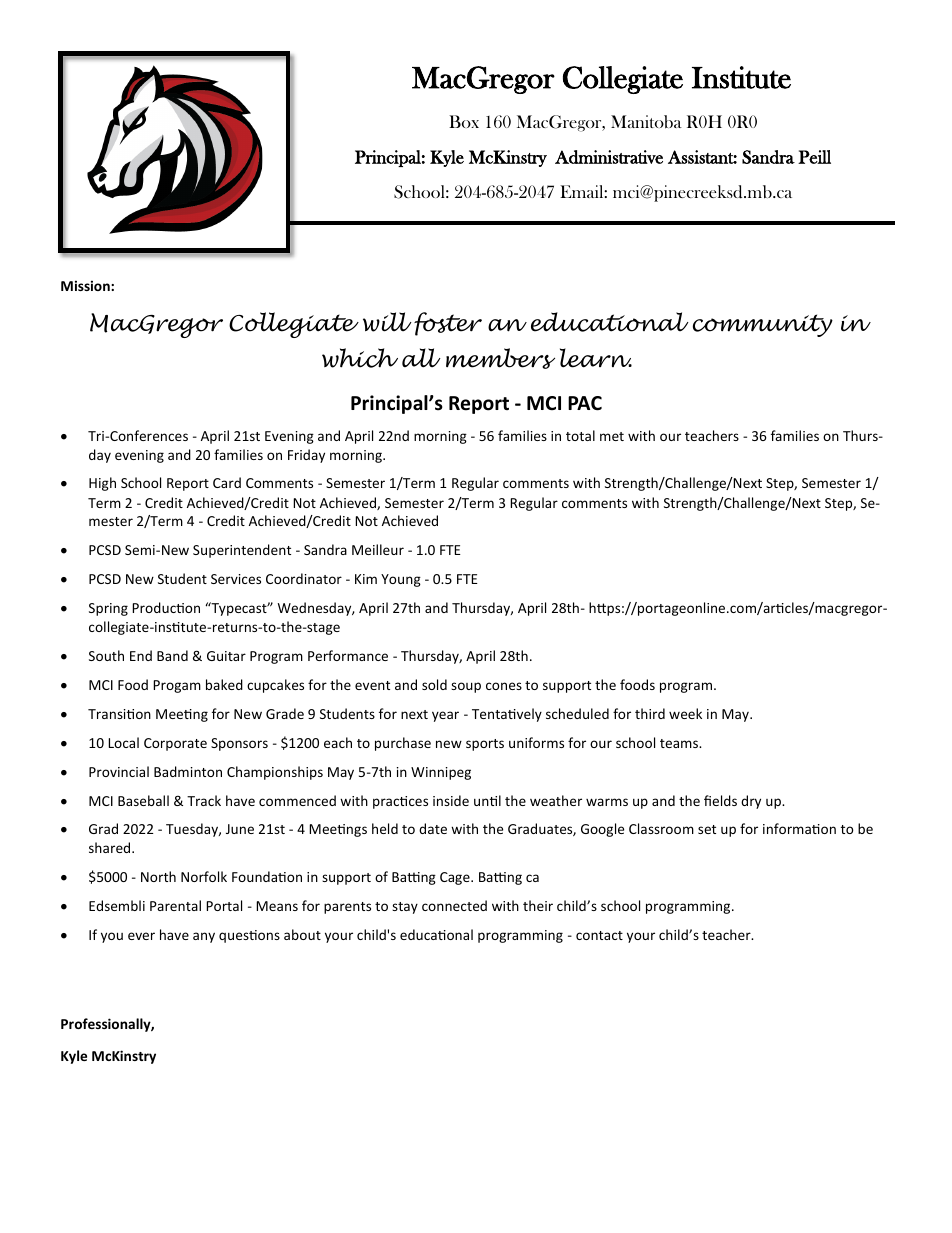 The image size is (952, 1233). What do you see at coordinates (599, 935) in the screenshot?
I see `contact` at bounding box center [599, 935].
